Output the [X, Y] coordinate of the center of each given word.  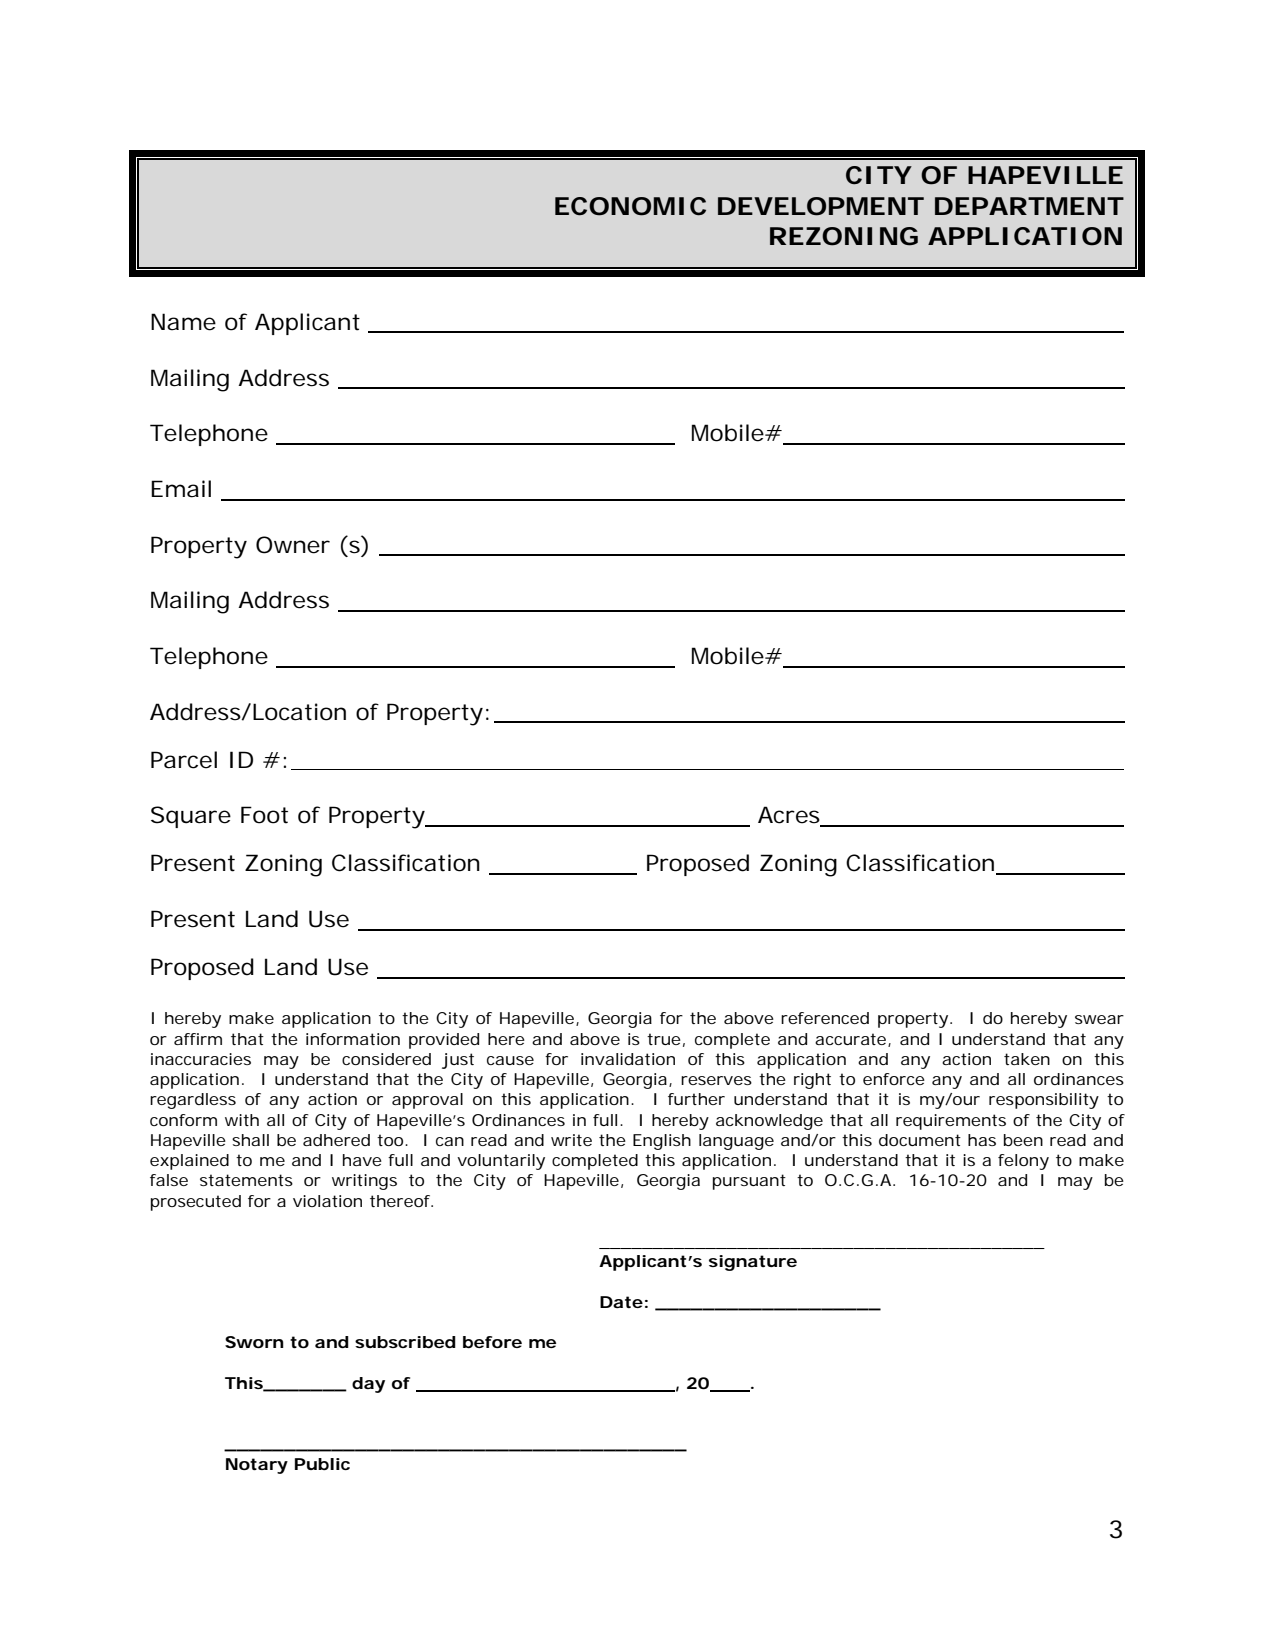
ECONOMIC [630, 206]
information [353, 1039]
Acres [790, 816]
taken [1027, 1059]
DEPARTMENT [1029, 206]
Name [183, 322]
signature [753, 1263]
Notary [257, 1466]
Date [621, 1302]
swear [1099, 1019]
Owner [293, 545]
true [664, 1039]
